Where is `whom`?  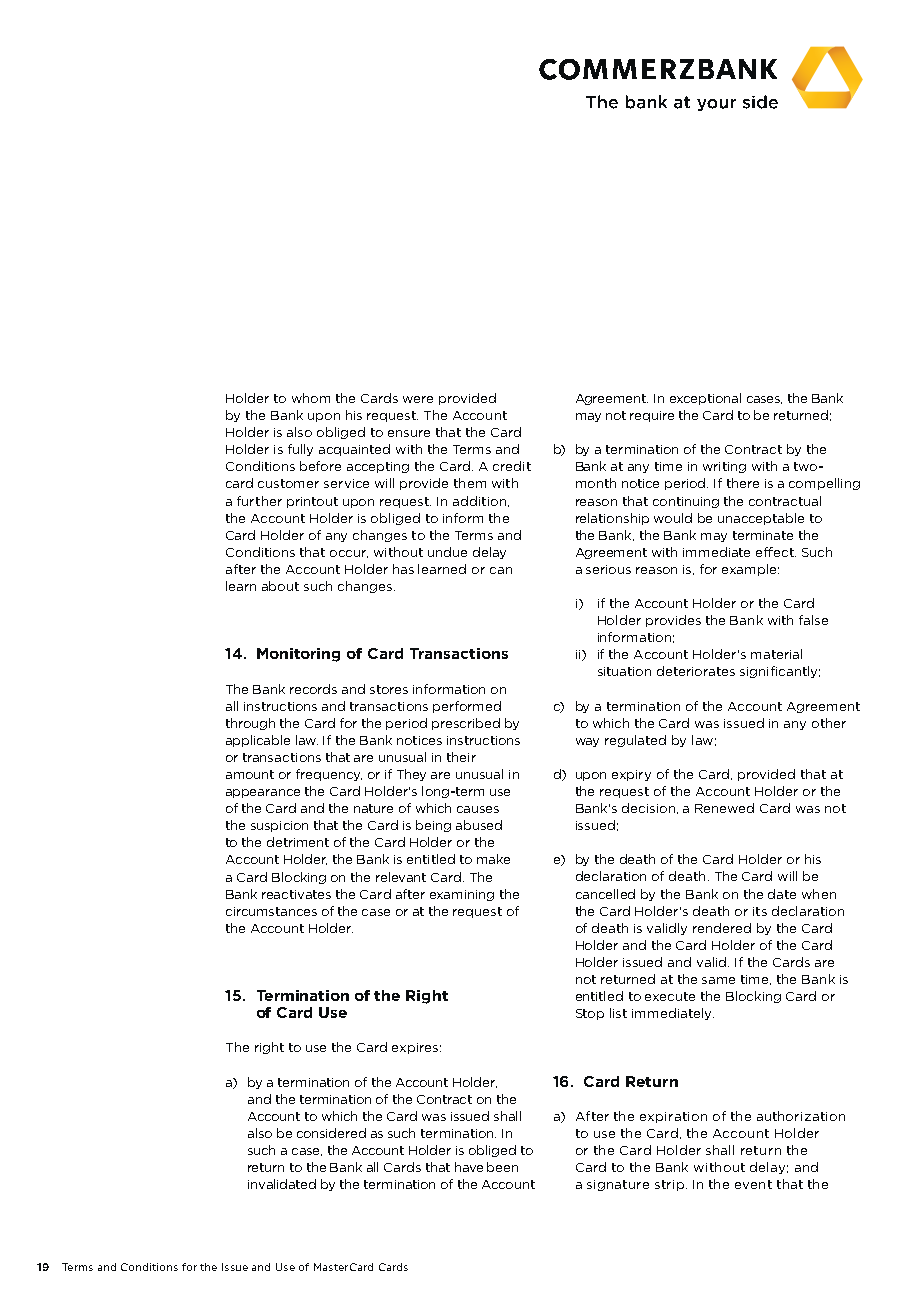
whom is located at coordinates (311, 398).
